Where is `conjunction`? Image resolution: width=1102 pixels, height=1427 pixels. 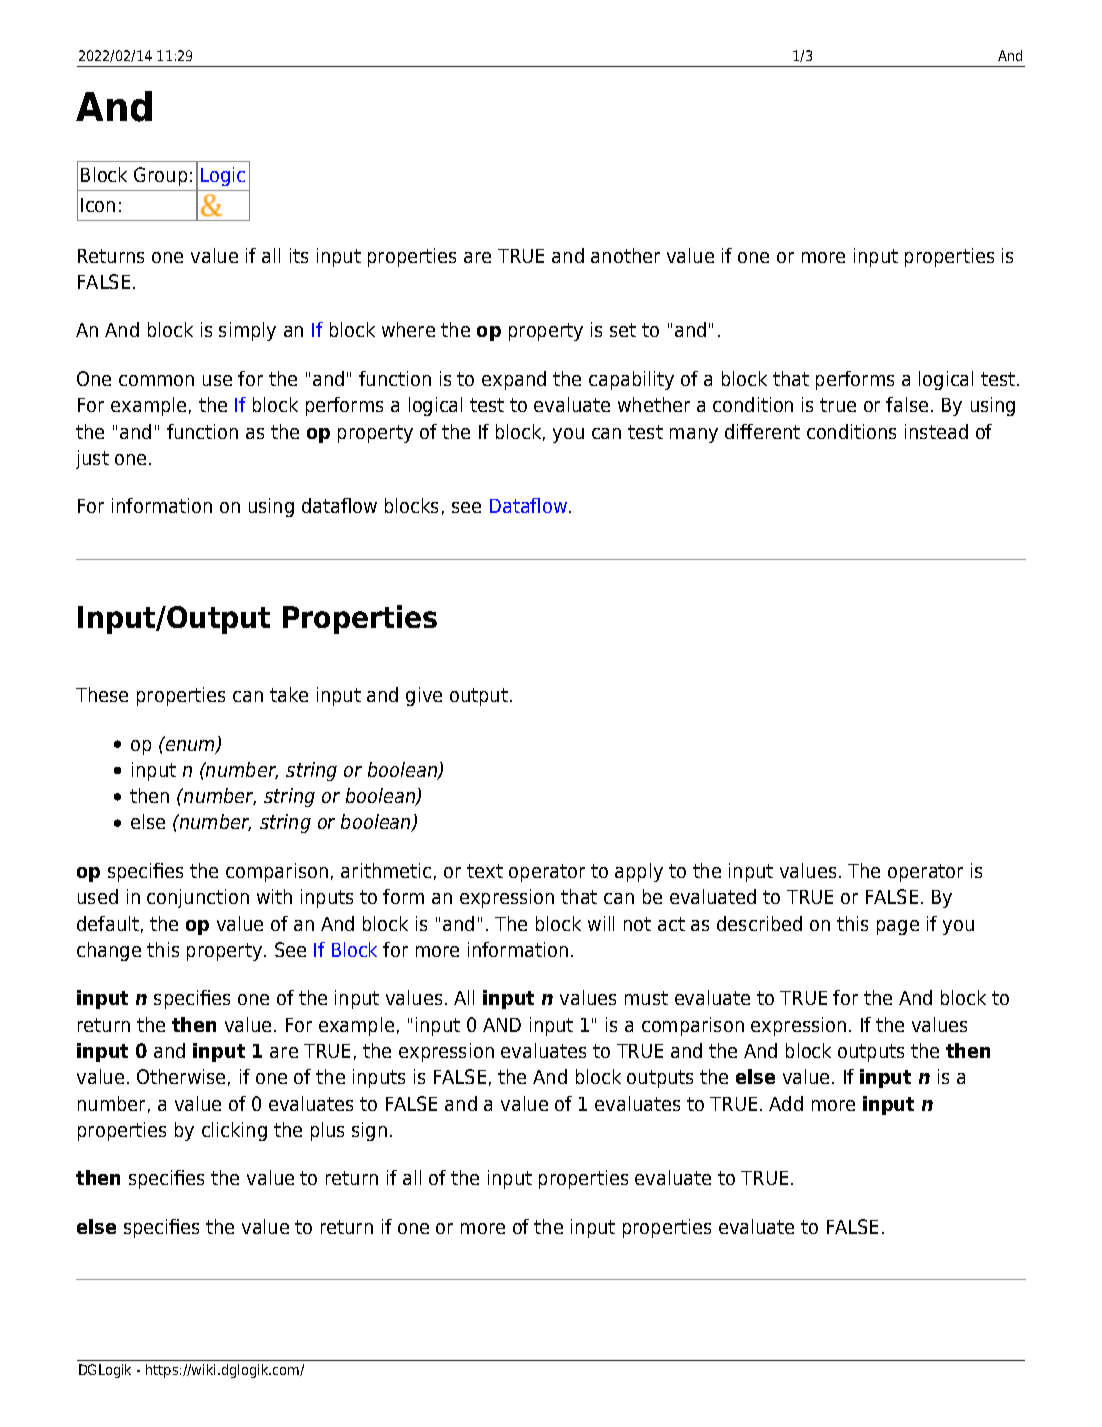 conjunction is located at coordinates (198, 898).
